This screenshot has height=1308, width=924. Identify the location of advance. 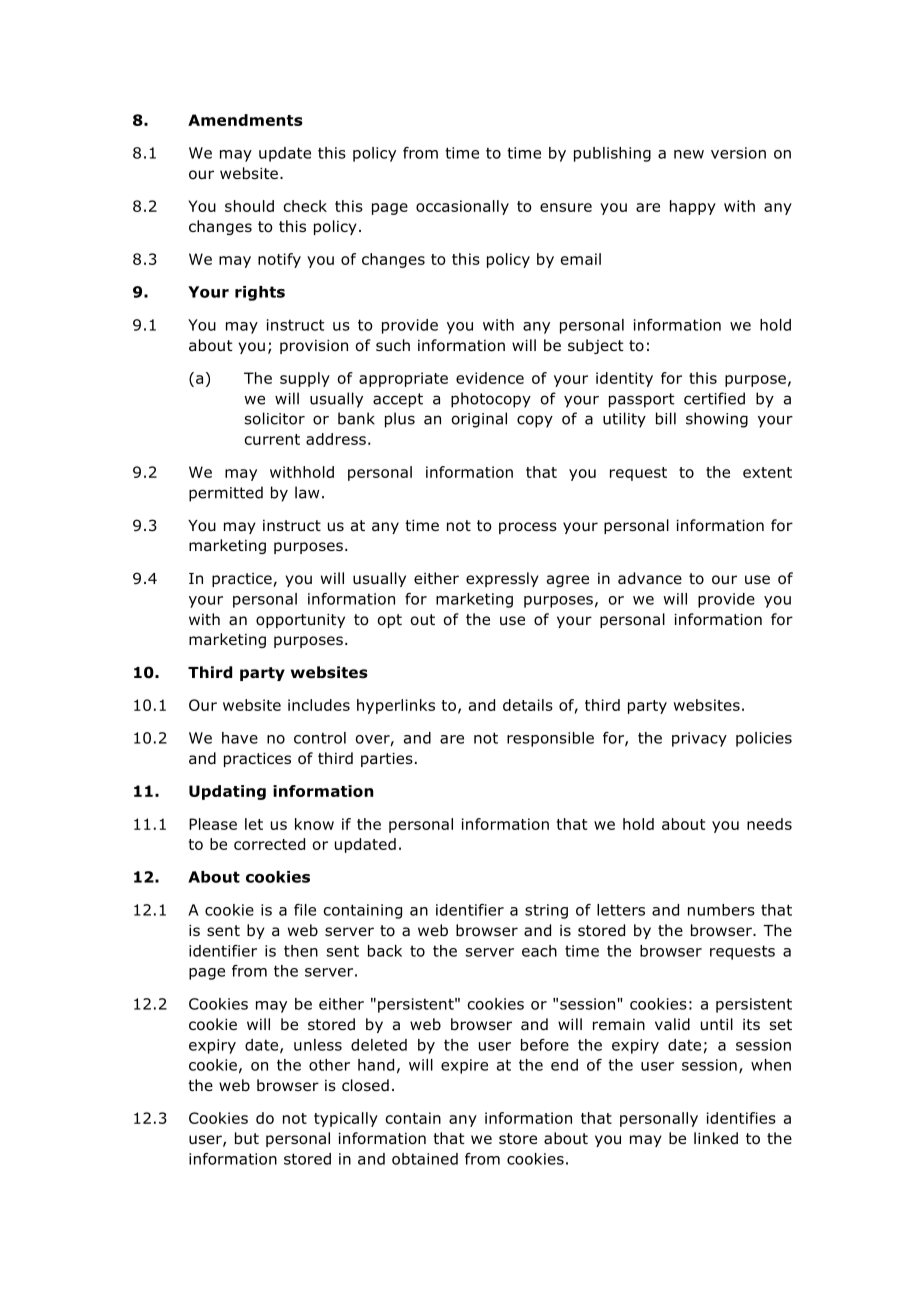
(650, 578).
